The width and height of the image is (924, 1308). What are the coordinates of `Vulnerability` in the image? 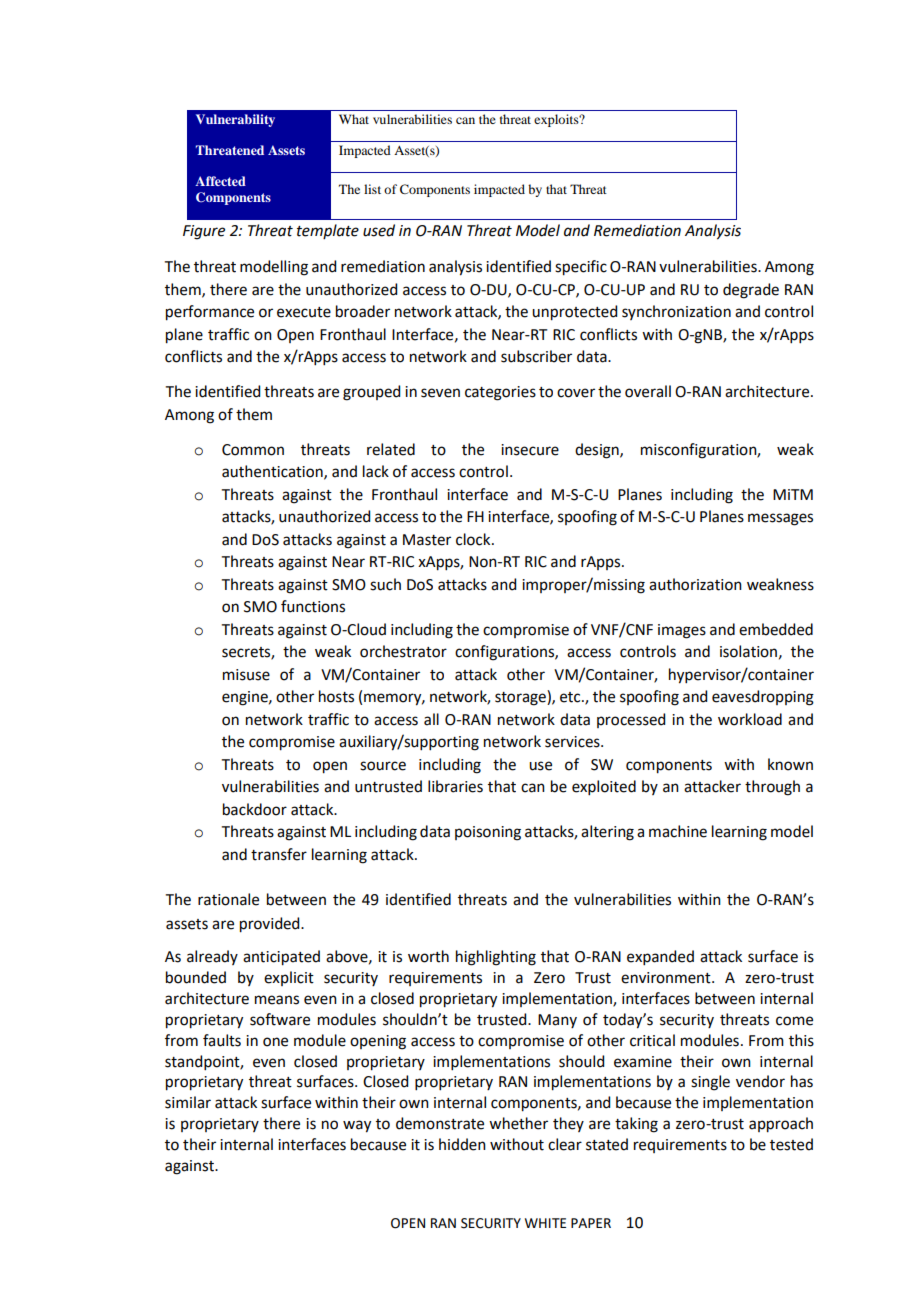 It's located at (235, 120).
